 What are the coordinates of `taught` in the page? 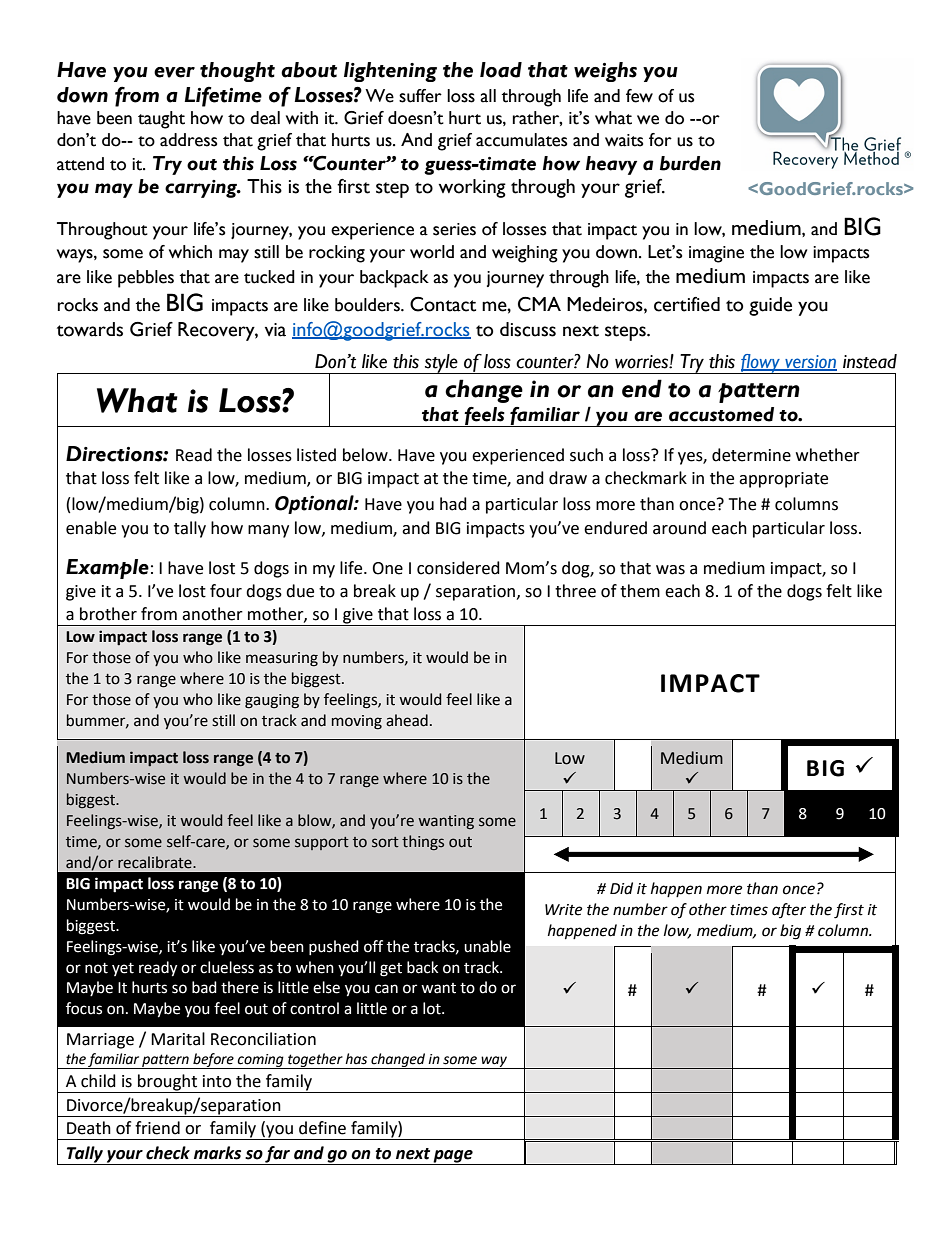 It's located at (161, 120).
